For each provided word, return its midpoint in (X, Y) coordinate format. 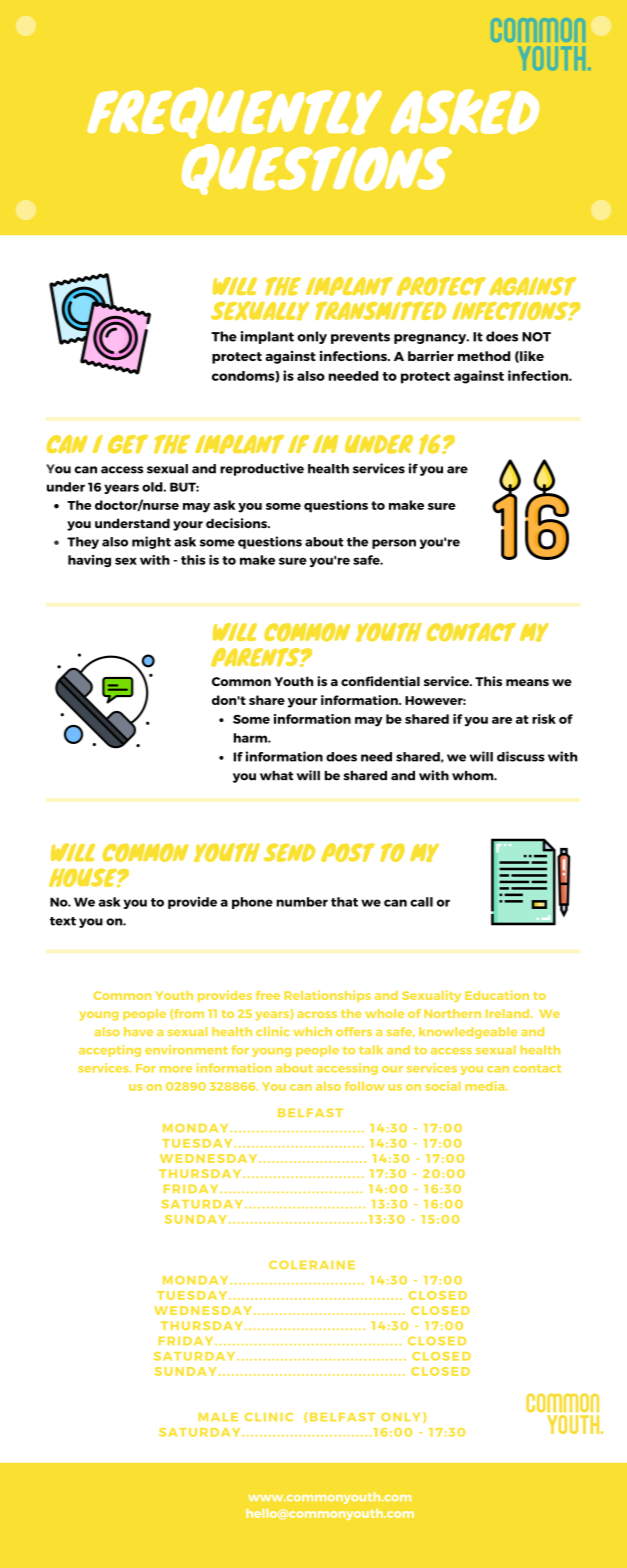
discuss (521, 756)
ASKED (465, 111)
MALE (218, 1417)
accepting (110, 1051)
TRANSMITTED (380, 311)
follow (365, 1086)
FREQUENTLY (234, 113)
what (276, 776)
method (484, 356)
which (312, 1031)
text (63, 921)
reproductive (262, 469)
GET (128, 444)
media (486, 1086)
